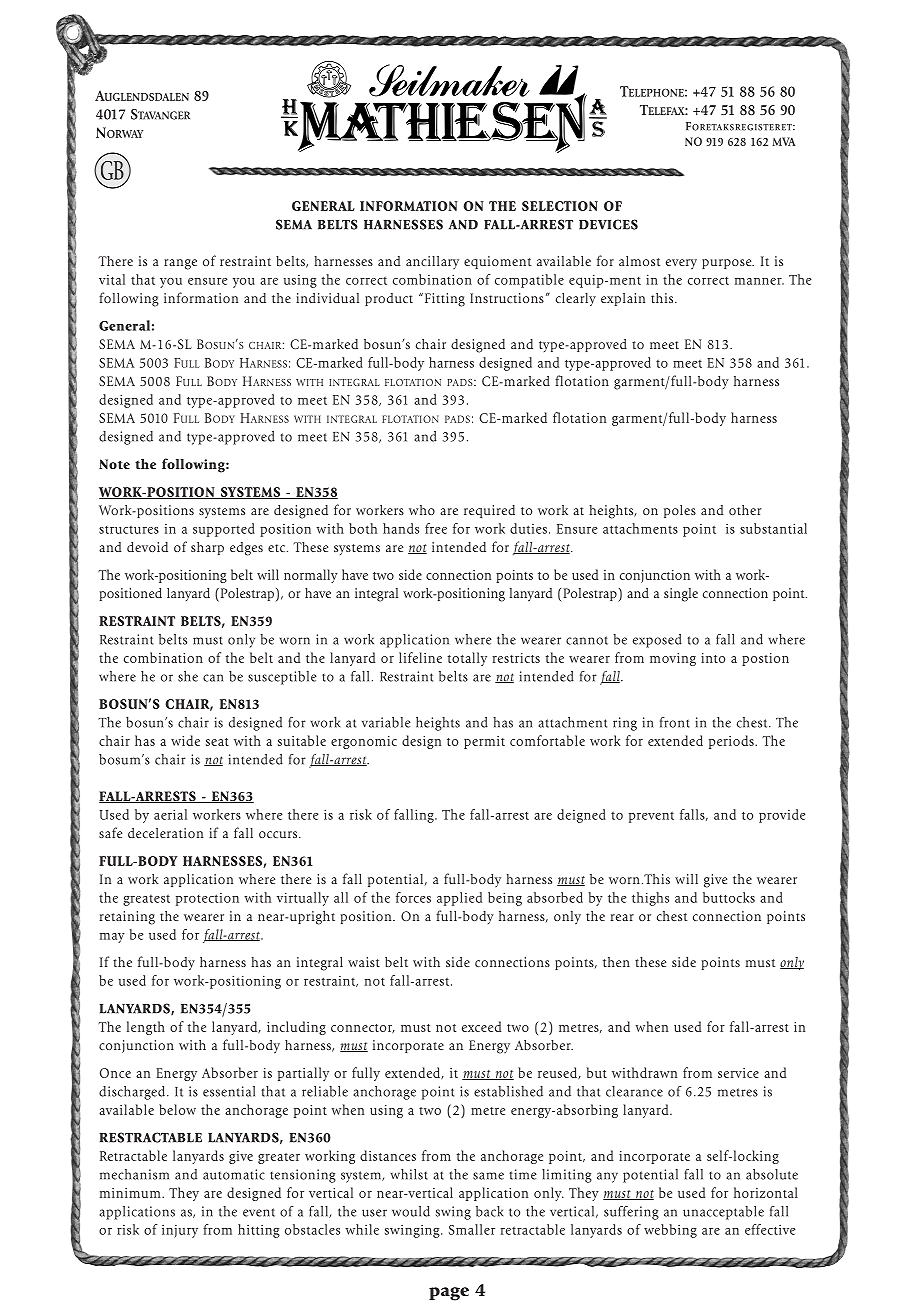 The width and height of the document is (914, 1316). What do you see at coordinates (484, 742) in the document?
I see `permit` at bounding box center [484, 742].
